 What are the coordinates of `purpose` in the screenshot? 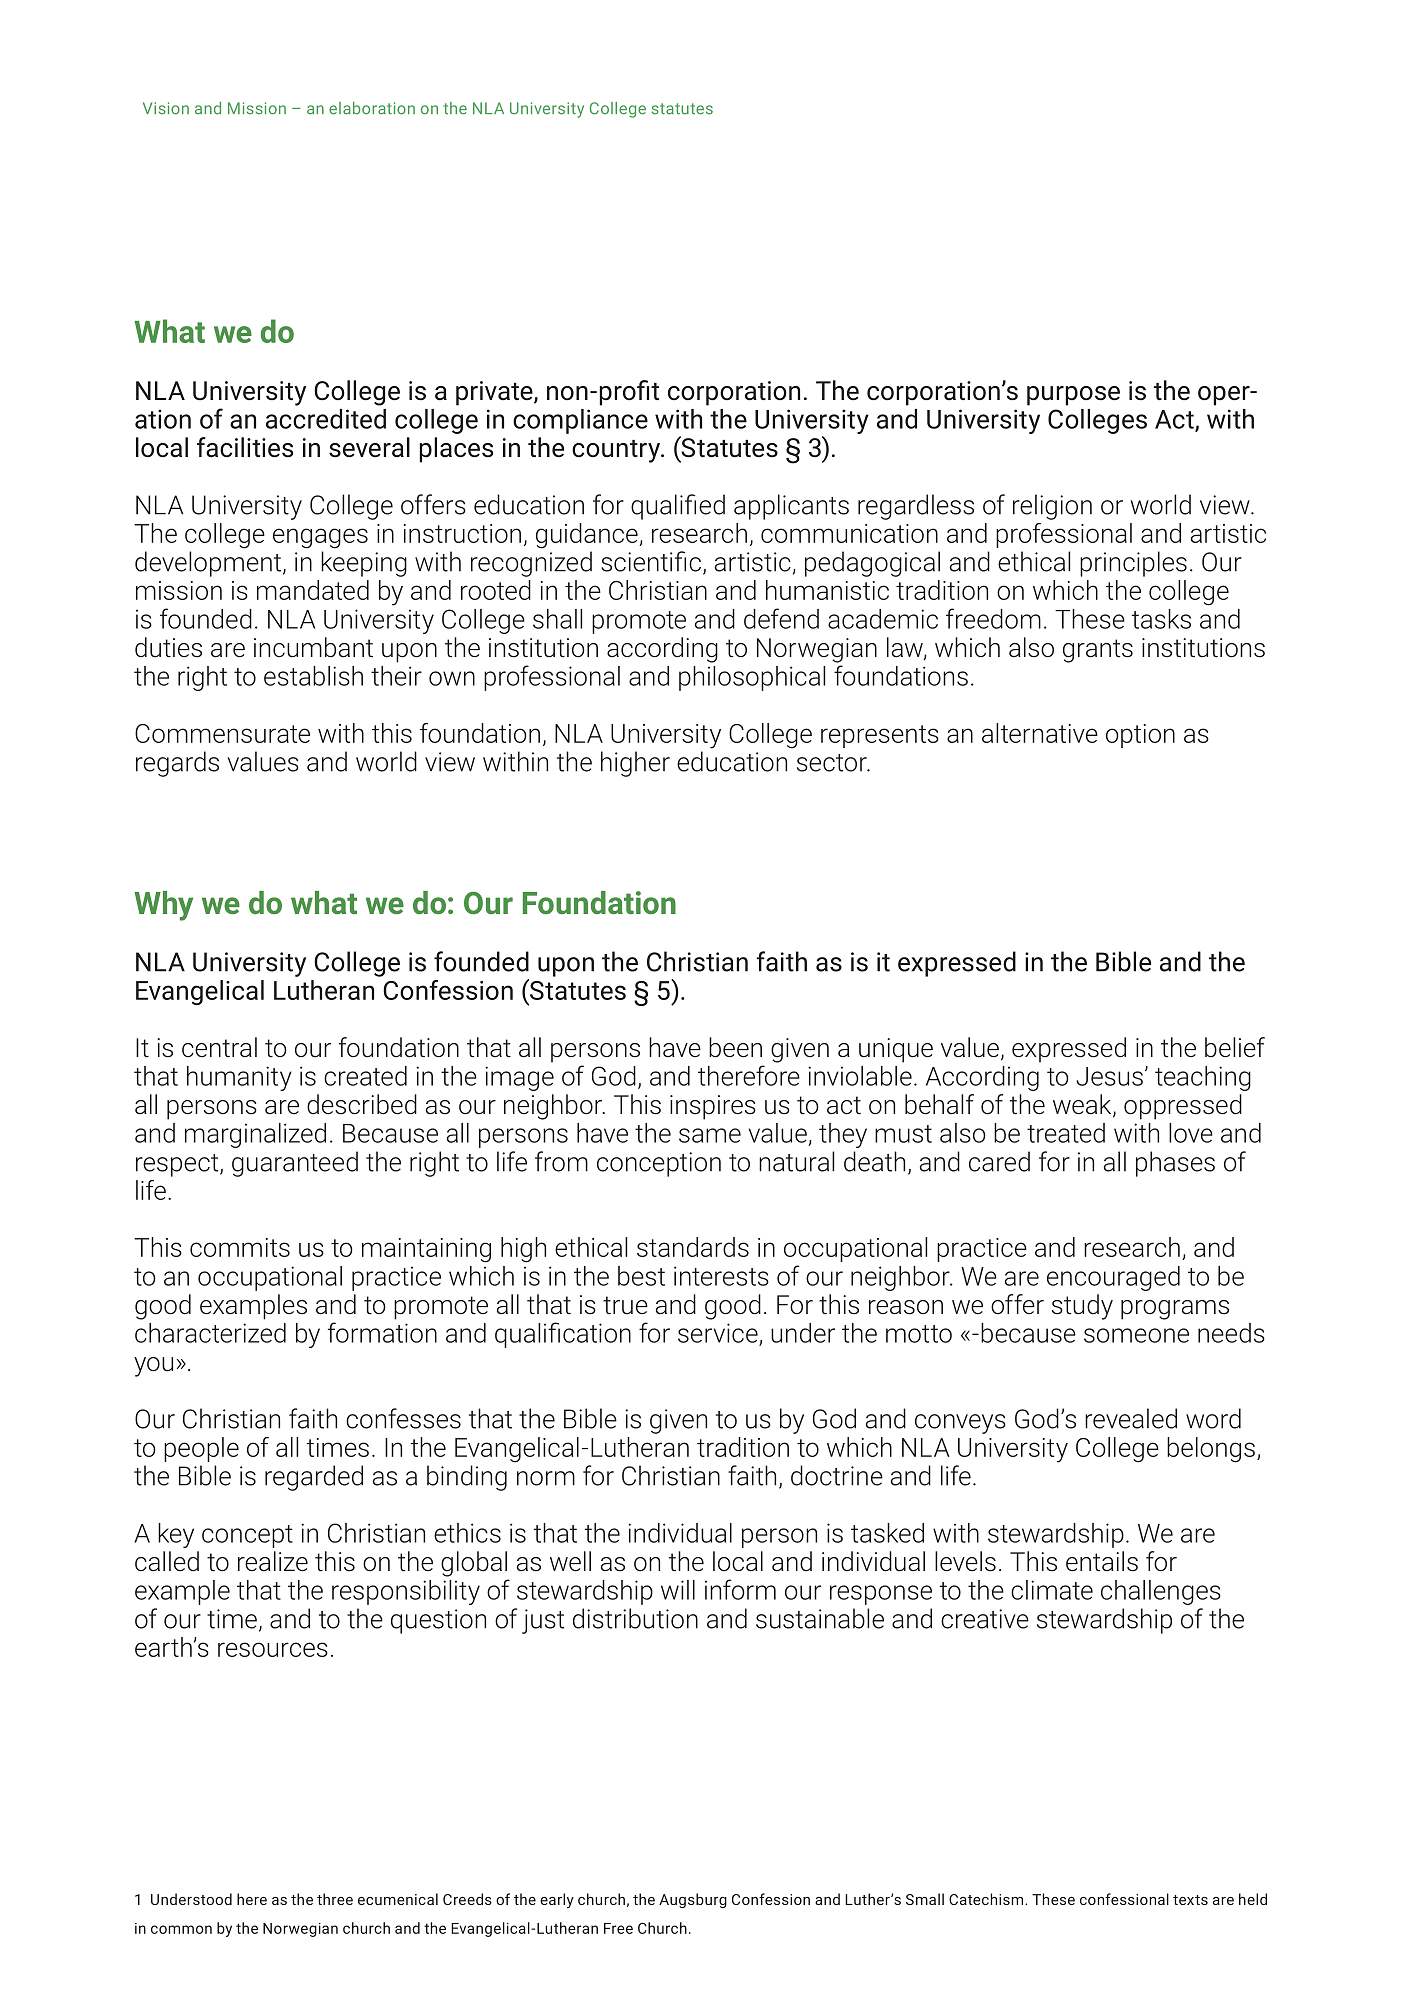 It's located at (1073, 396).
